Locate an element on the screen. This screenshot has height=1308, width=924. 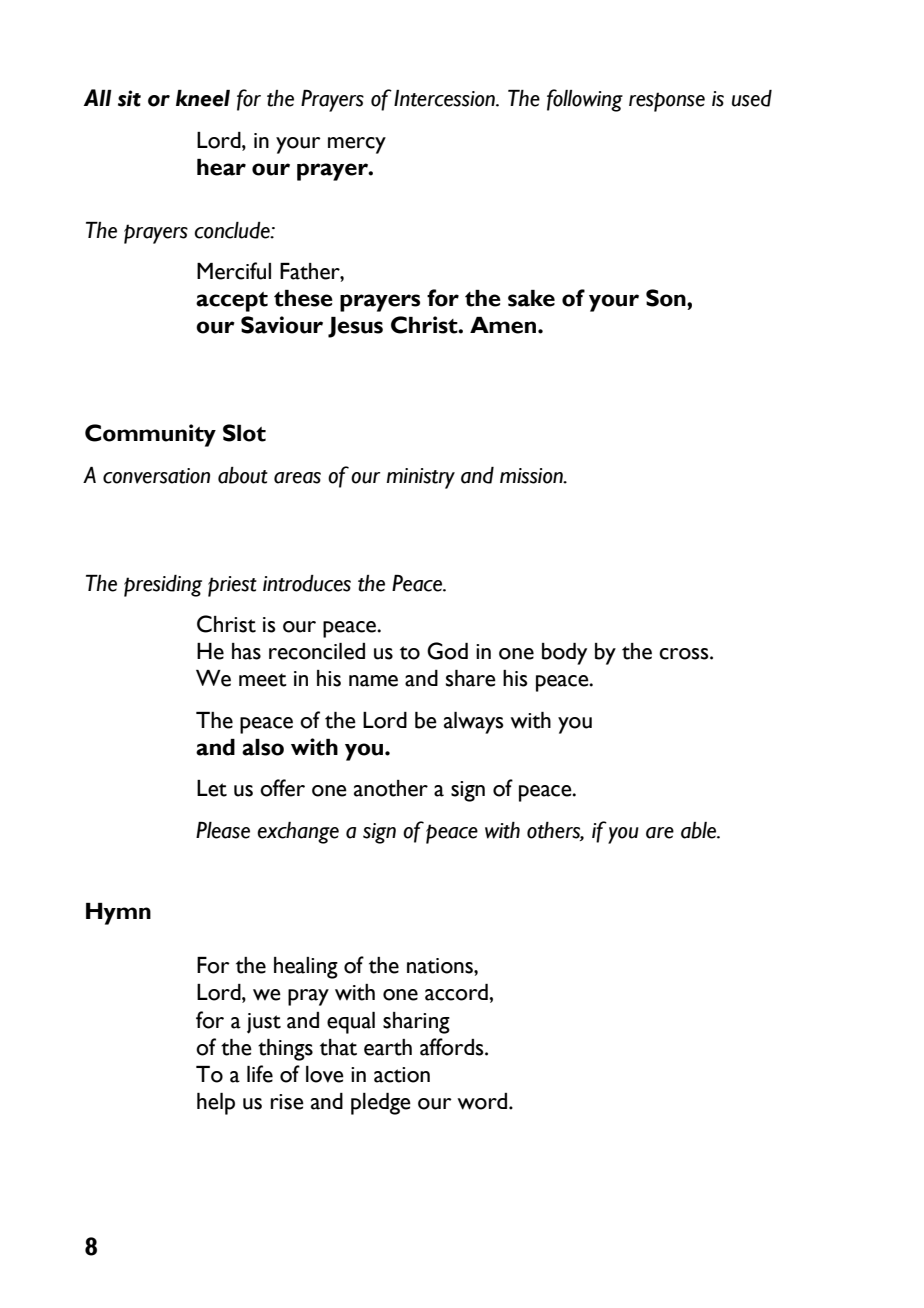
Let is located at coordinates (212, 788).
